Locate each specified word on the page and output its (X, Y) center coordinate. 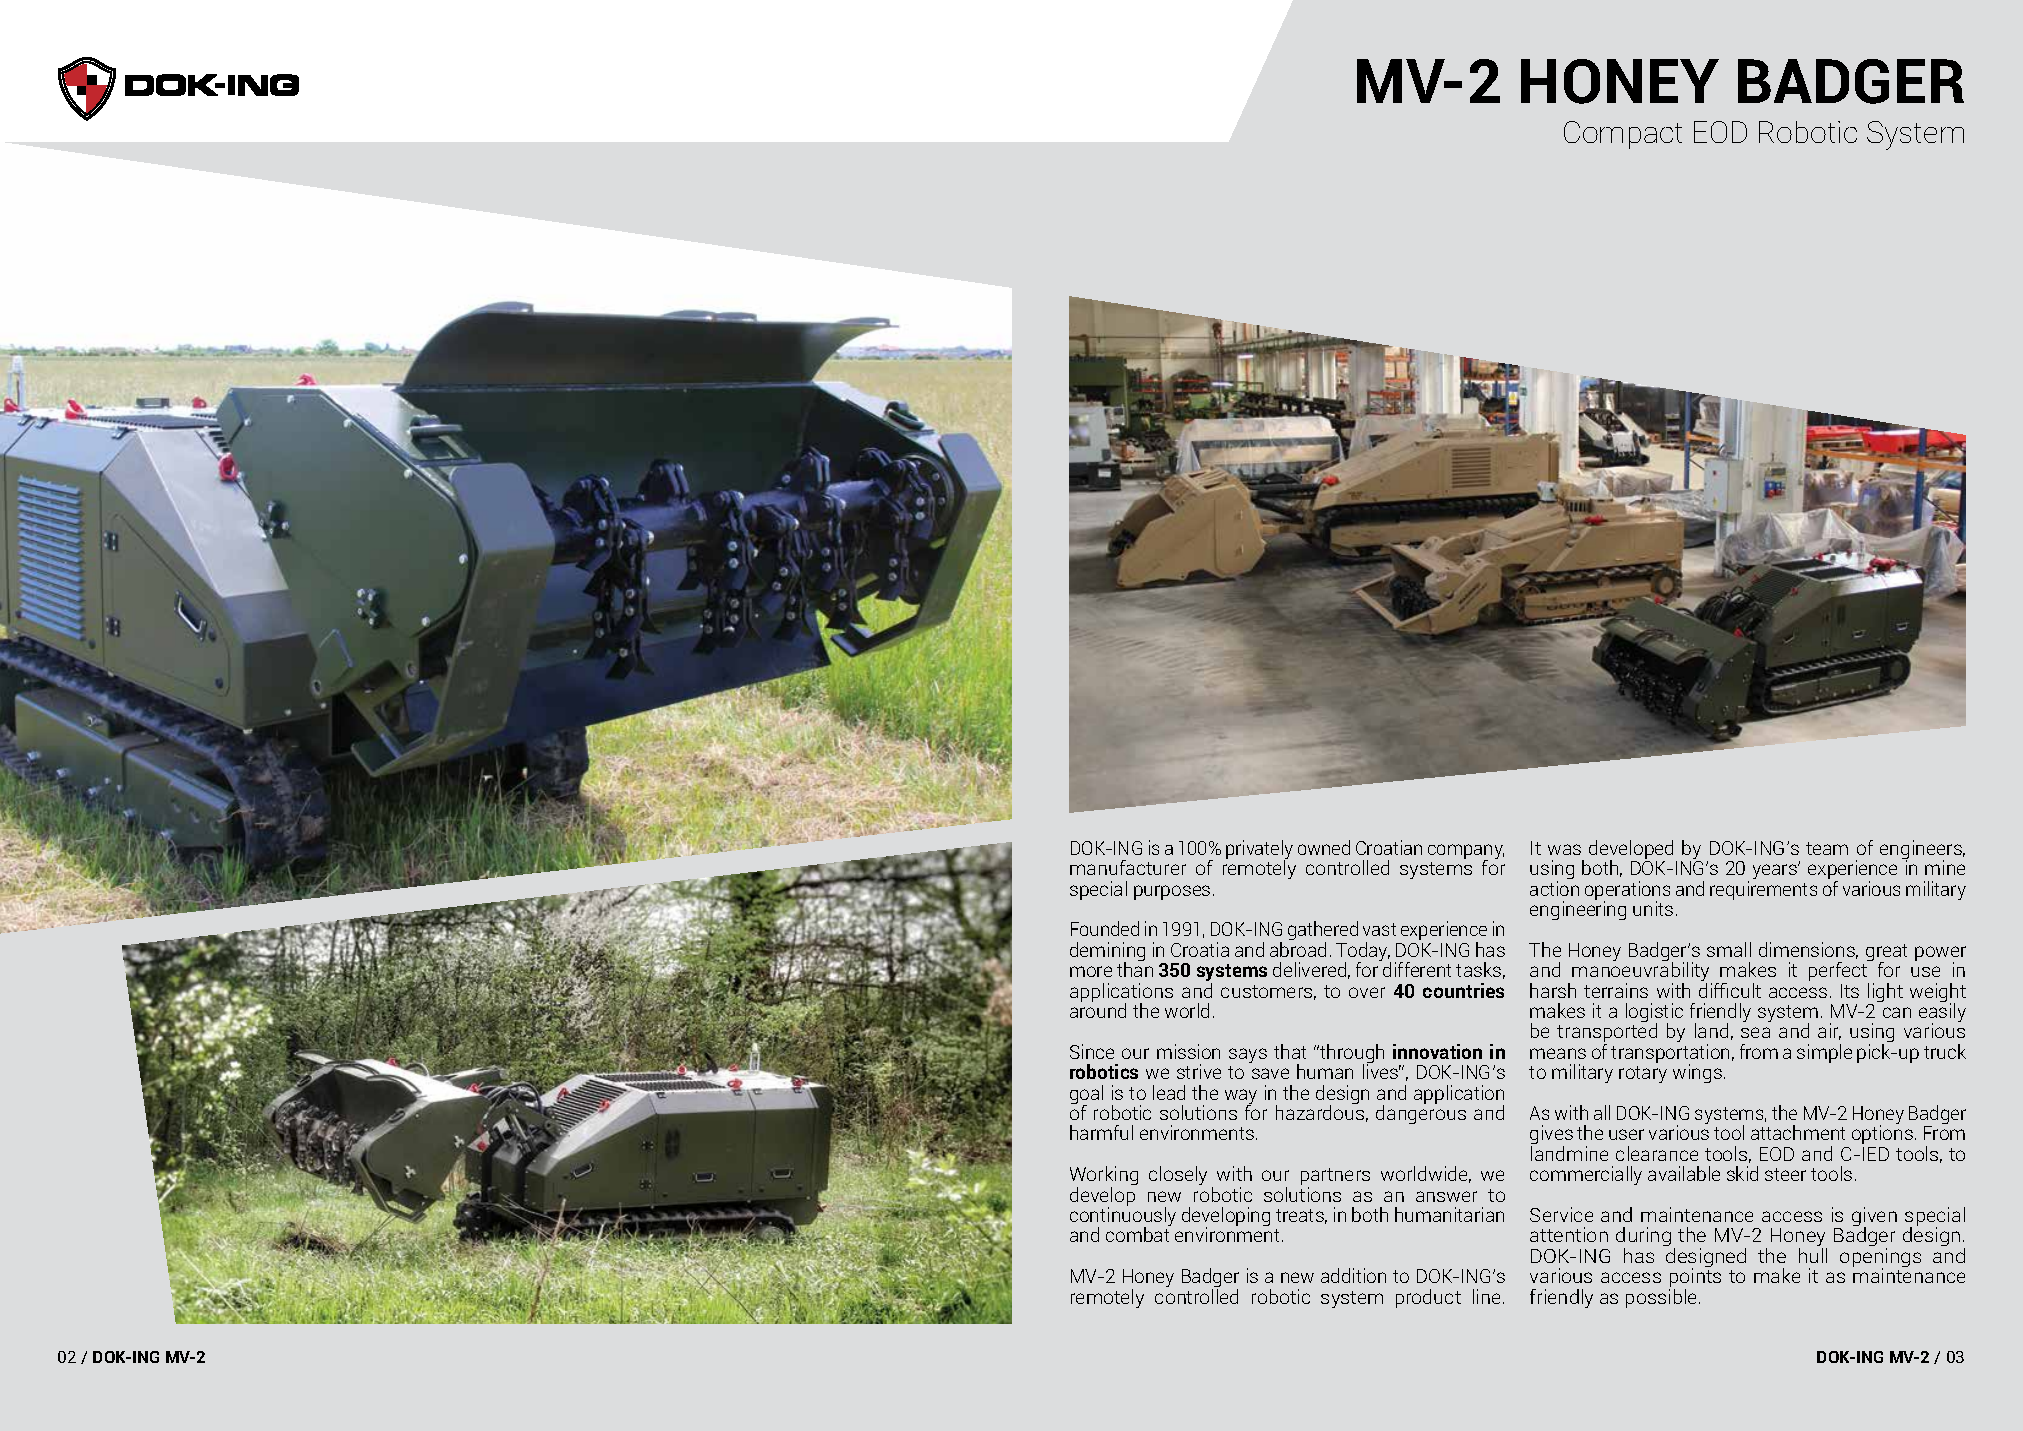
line (1486, 1296)
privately (1259, 851)
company (1466, 853)
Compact (1623, 135)
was (1564, 849)
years (1776, 871)
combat (1138, 1233)
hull (1813, 1255)
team (1827, 848)
